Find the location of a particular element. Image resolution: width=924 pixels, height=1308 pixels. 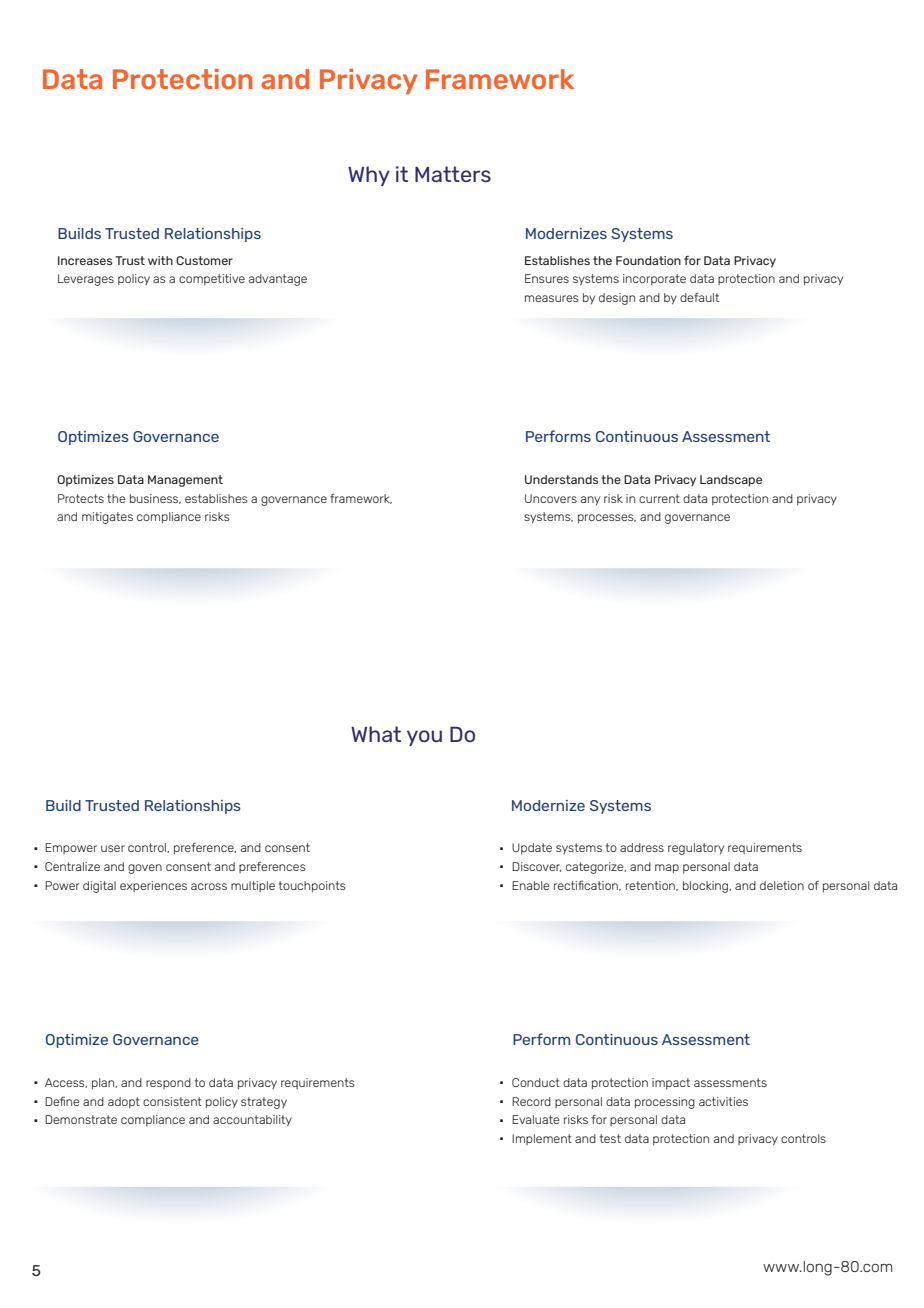

you is located at coordinates (424, 738).
